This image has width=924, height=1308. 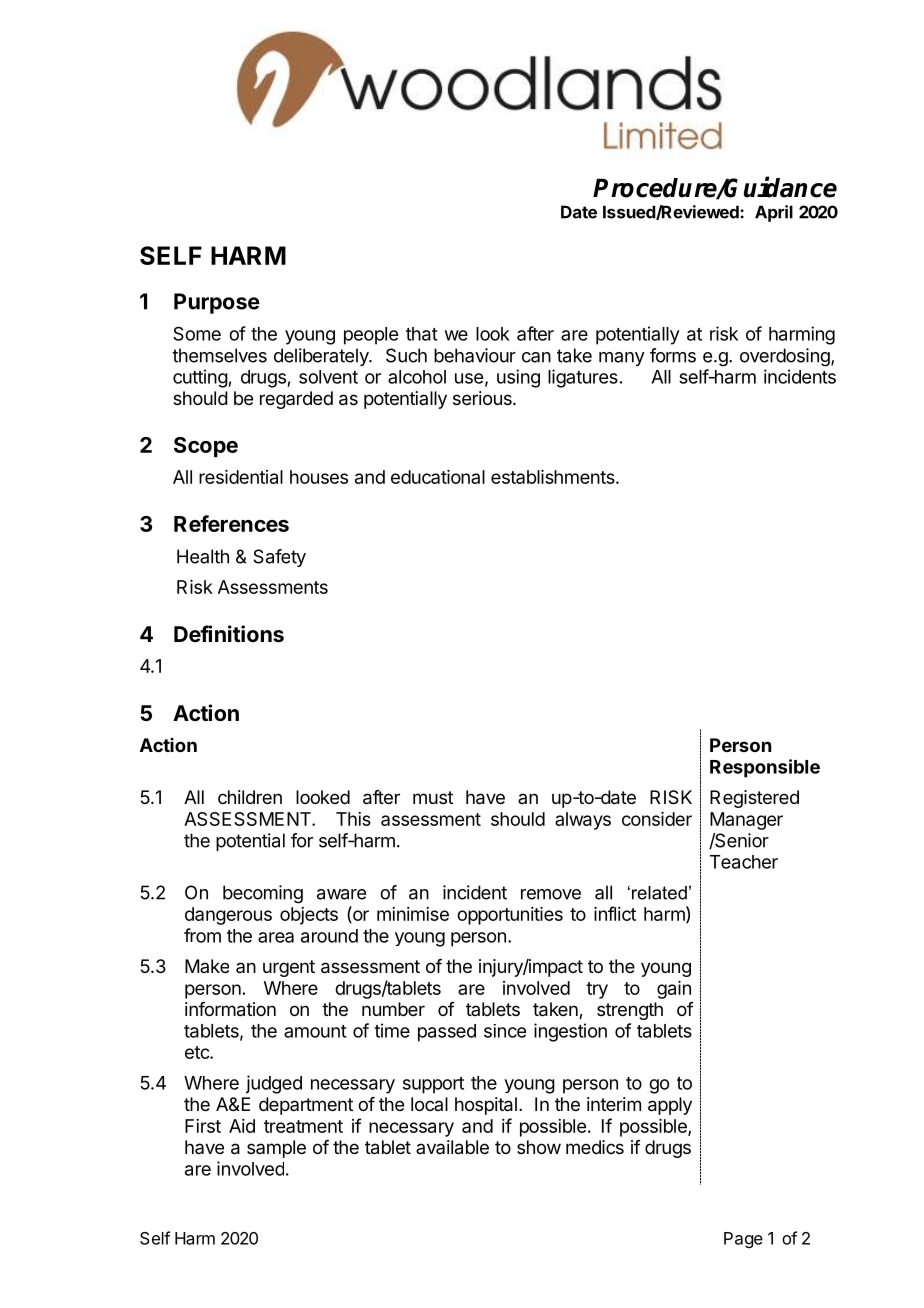 I want to click on opportunities, so click(x=510, y=916).
